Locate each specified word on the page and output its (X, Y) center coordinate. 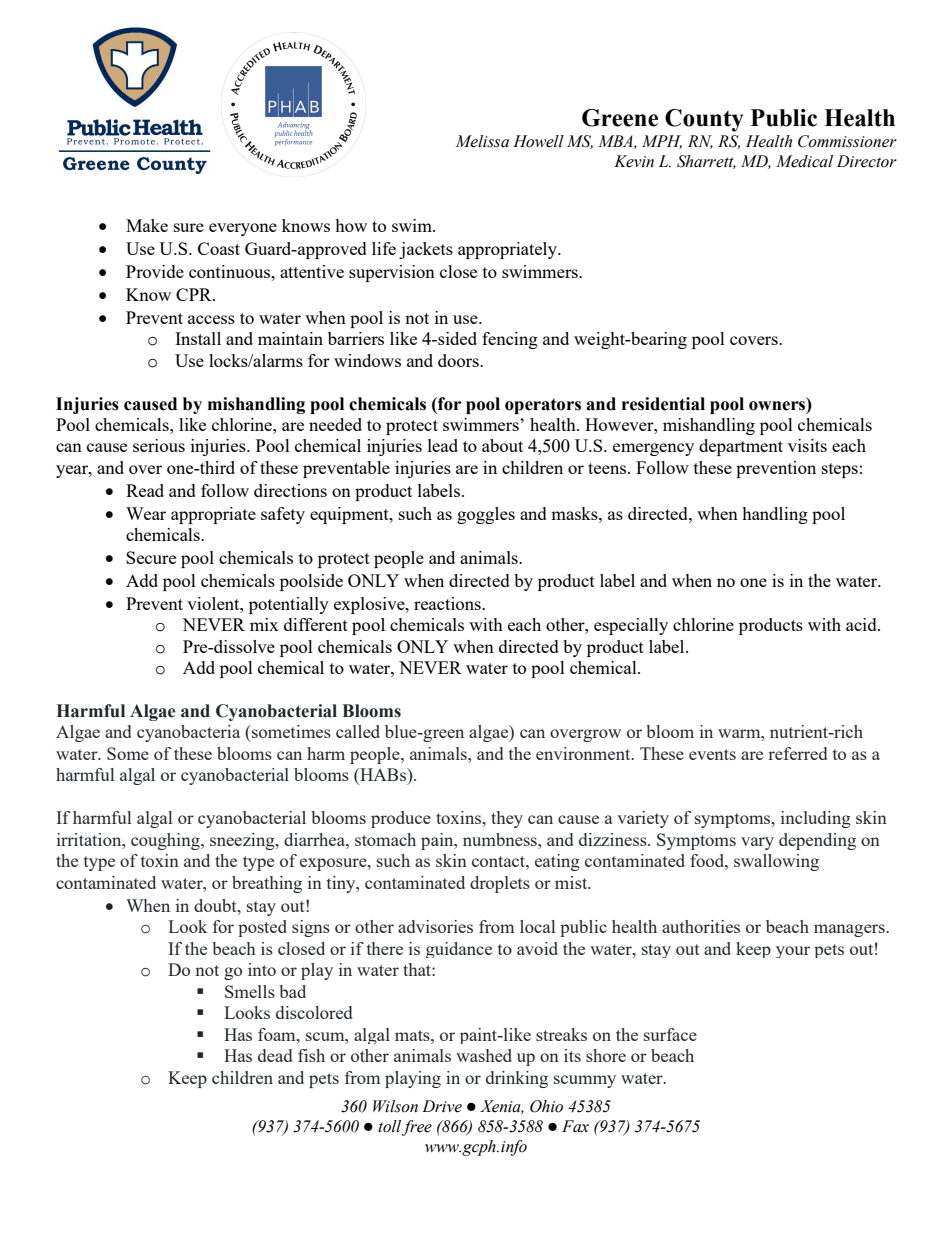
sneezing (243, 841)
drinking (517, 1079)
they (507, 819)
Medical (804, 161)
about (502, 445)
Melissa (482, 141)
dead (275, 1055)
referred (797, 753)
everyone (243, 229)
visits (807, 445)
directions (290, 490)
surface (670, 1034)
